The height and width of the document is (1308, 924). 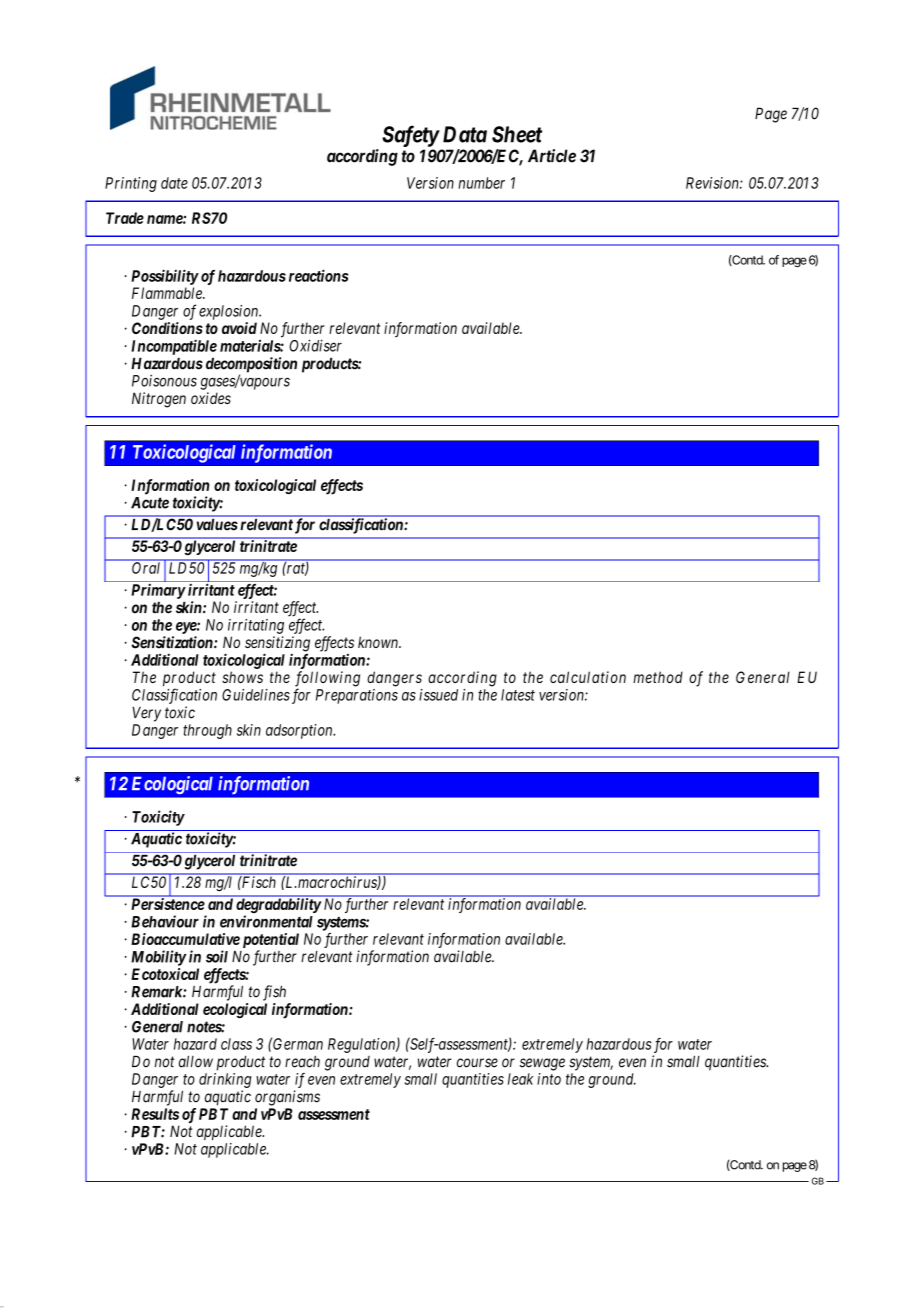 I want to click on irritating, so click(x=256, y=626).
